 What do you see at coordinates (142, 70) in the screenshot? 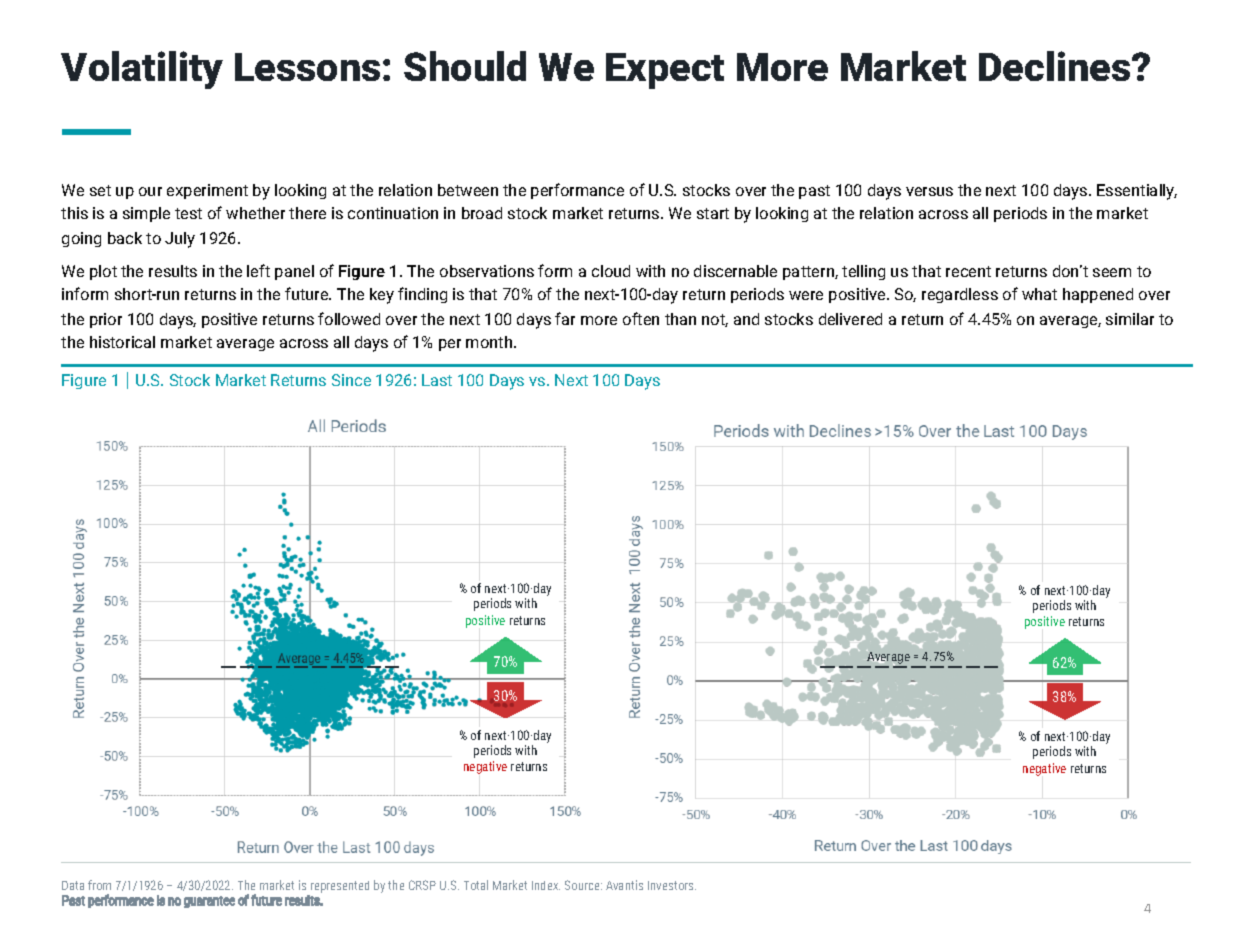
I see `Volatility` at bounding box center [142, 70].
